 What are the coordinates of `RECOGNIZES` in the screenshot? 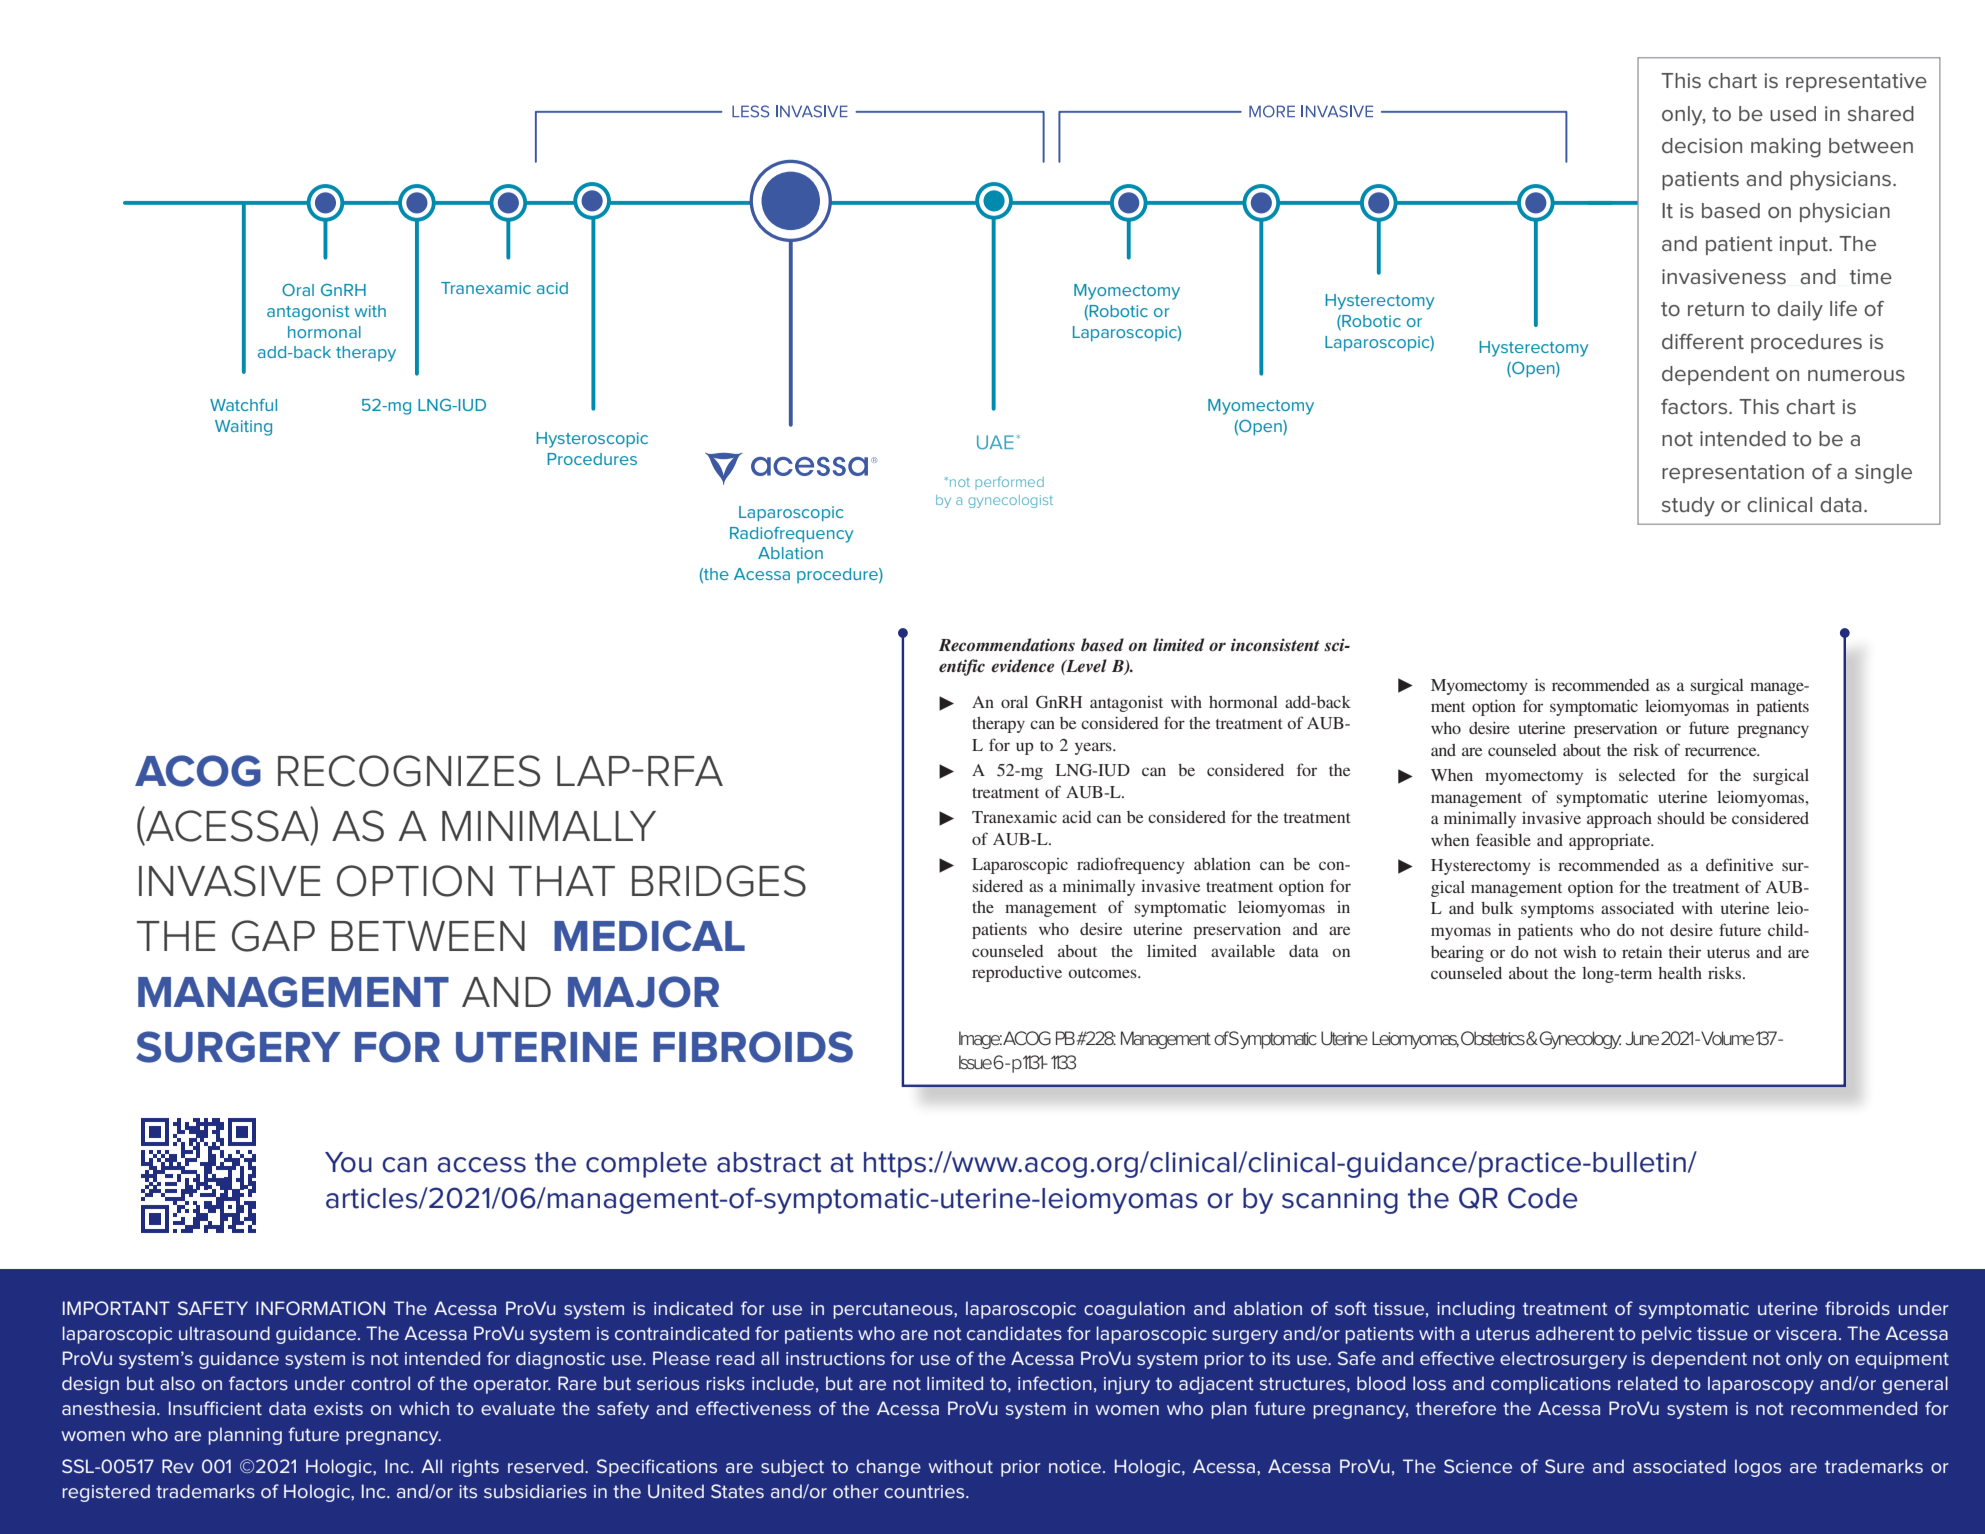 It's located at (409, 771).
